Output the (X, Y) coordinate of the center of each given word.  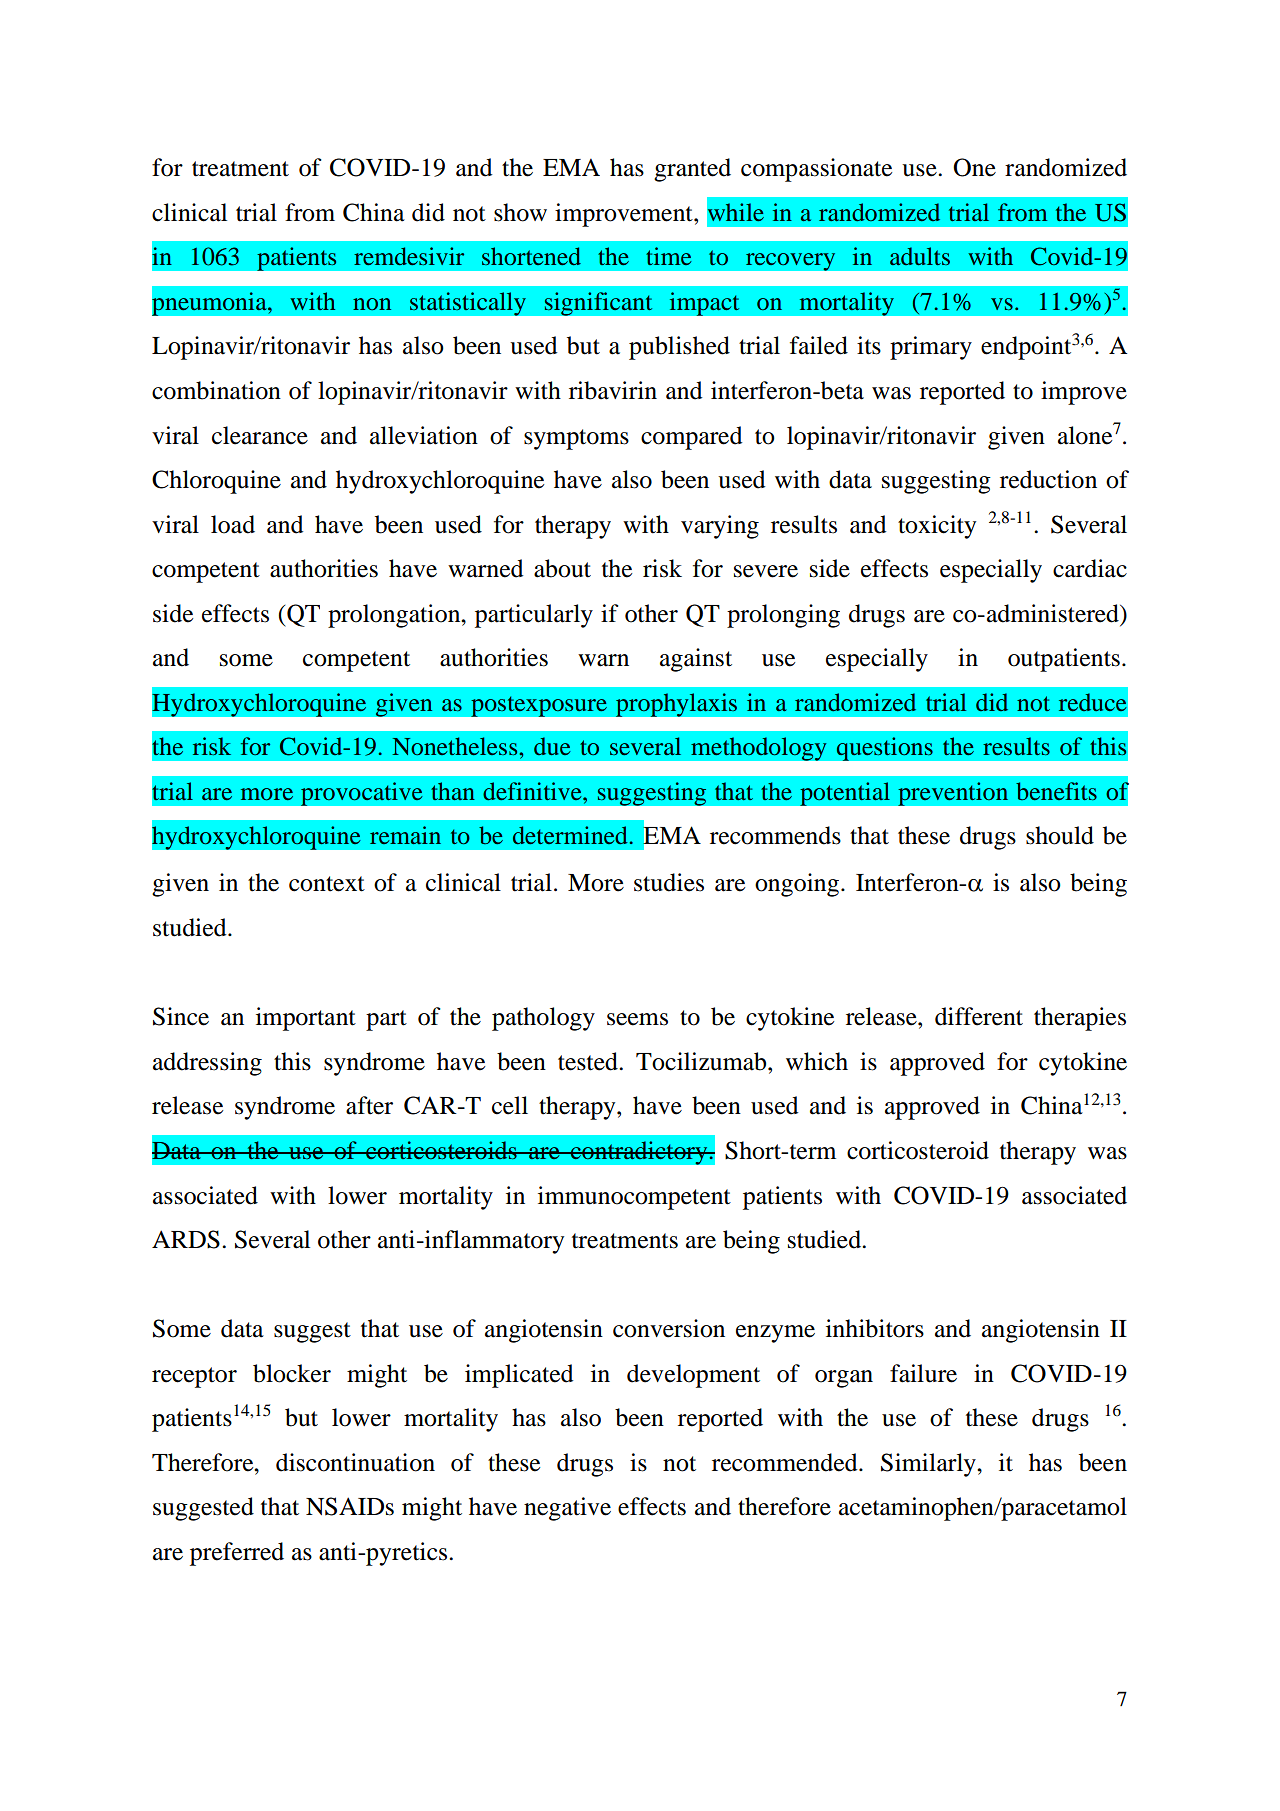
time (668, 256)
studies (669, 882)
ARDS (186, 1239)
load (233, 524)
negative (567, 1509)
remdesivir (409, 256)
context (327, 884)
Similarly (929, 1465)
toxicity (937, 527)
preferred (237, 1554)
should (1060, 835)
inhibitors (875, 1328)
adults (920, 256)
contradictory (639, 1153)
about (562, 568)
